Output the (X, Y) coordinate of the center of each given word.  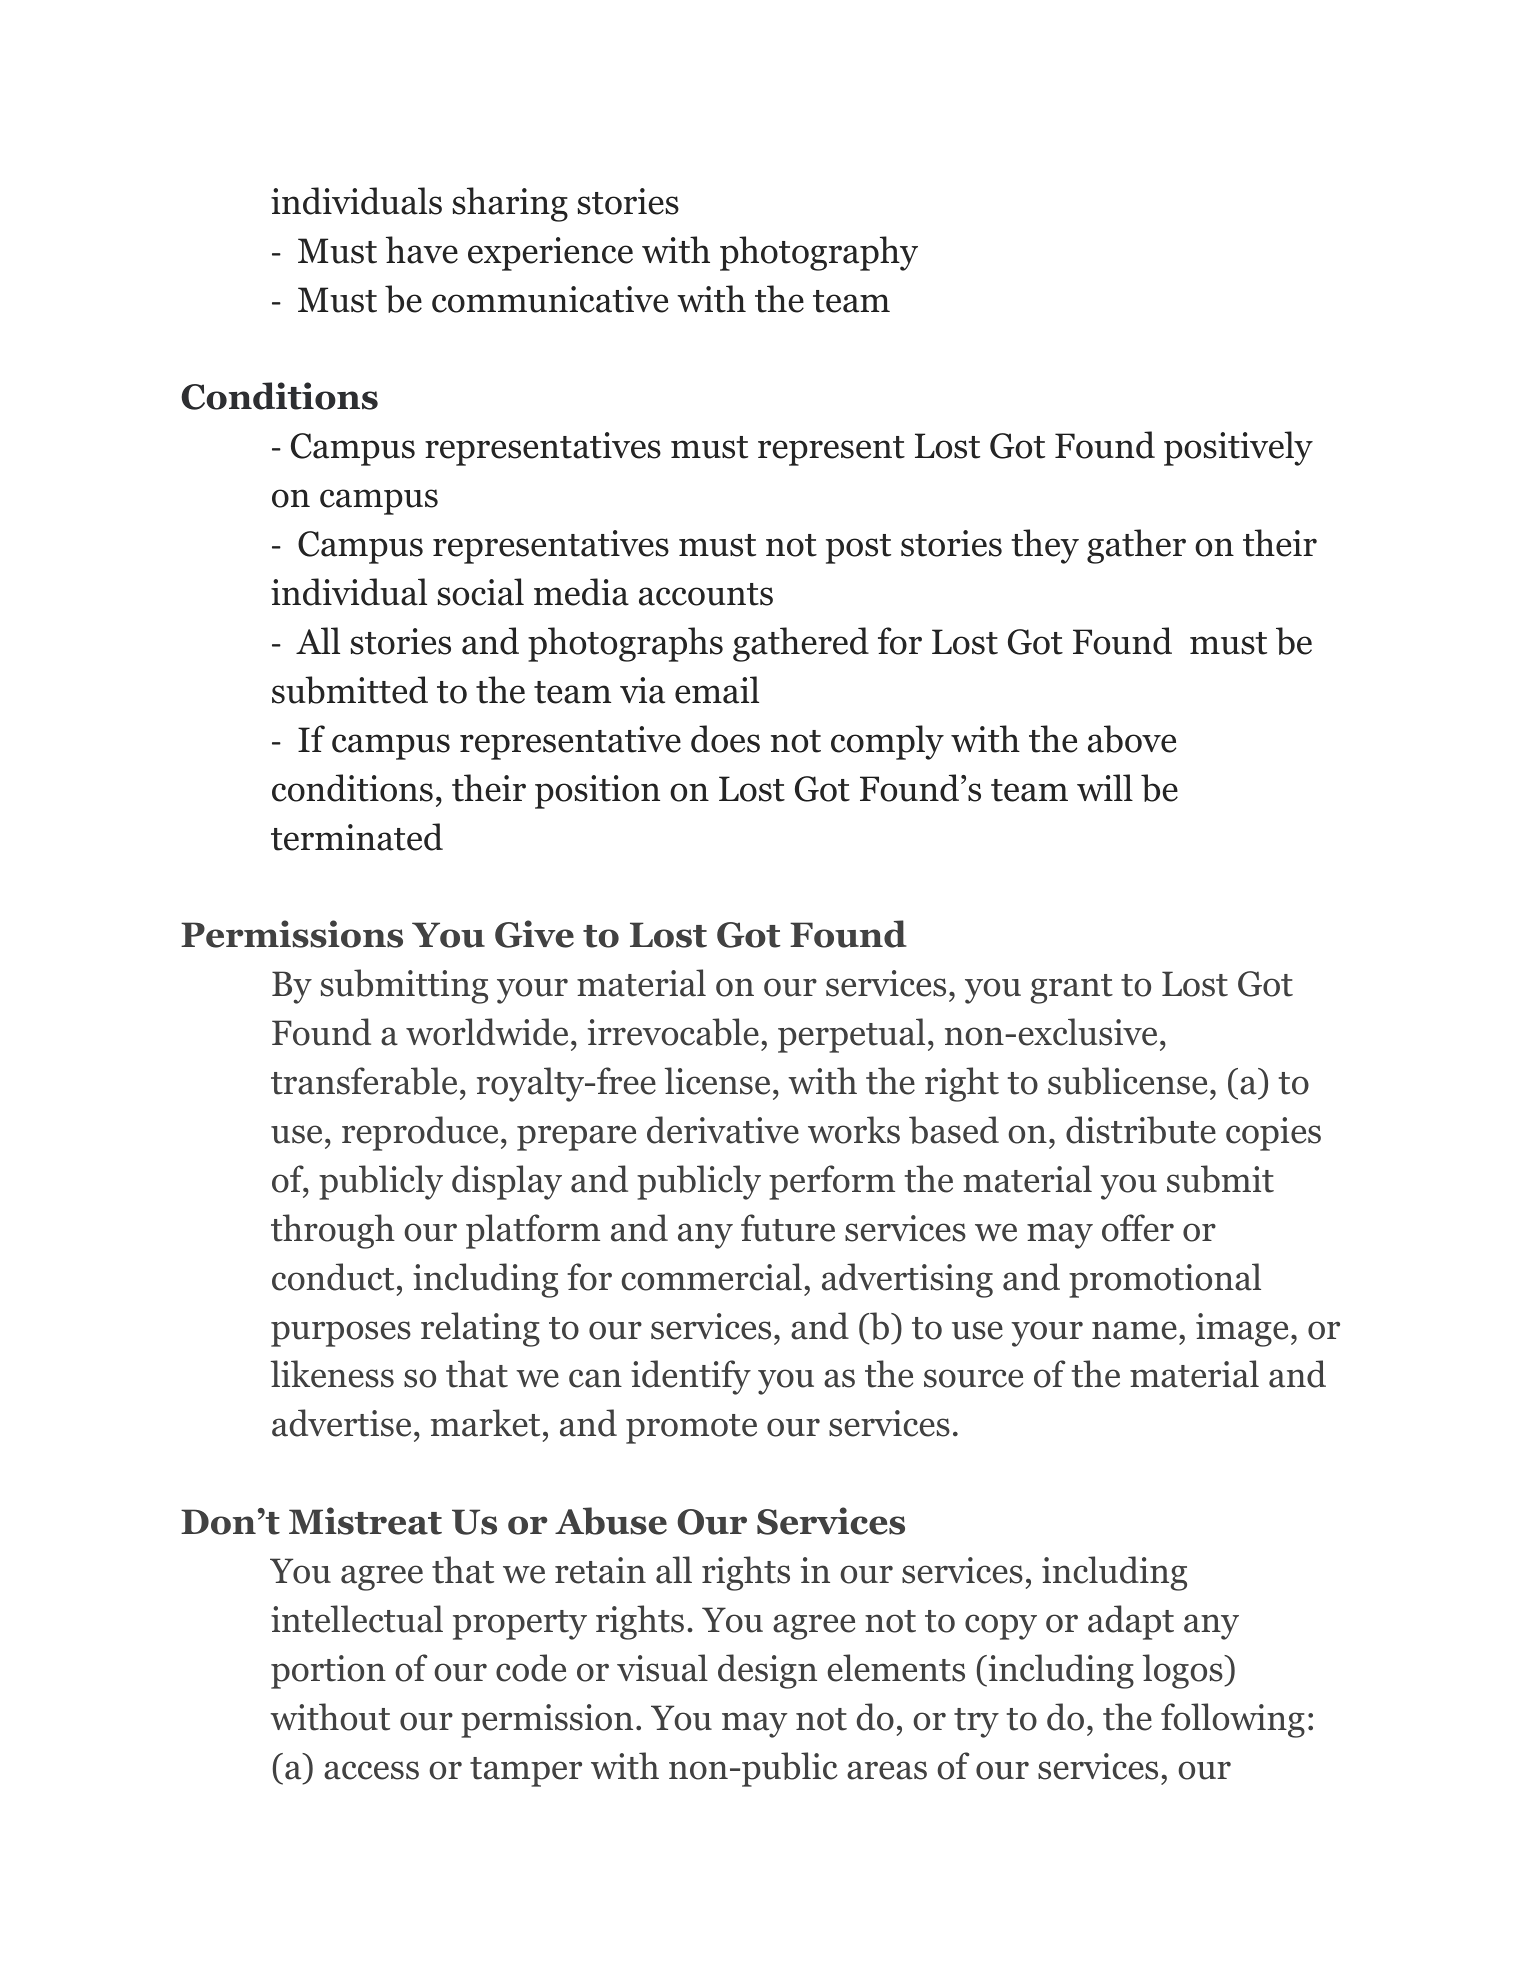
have (422, 250)
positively (1238, 448)
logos (1184, 1671)
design (767, 1671)
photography (819, 253)
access (371, 1770)
